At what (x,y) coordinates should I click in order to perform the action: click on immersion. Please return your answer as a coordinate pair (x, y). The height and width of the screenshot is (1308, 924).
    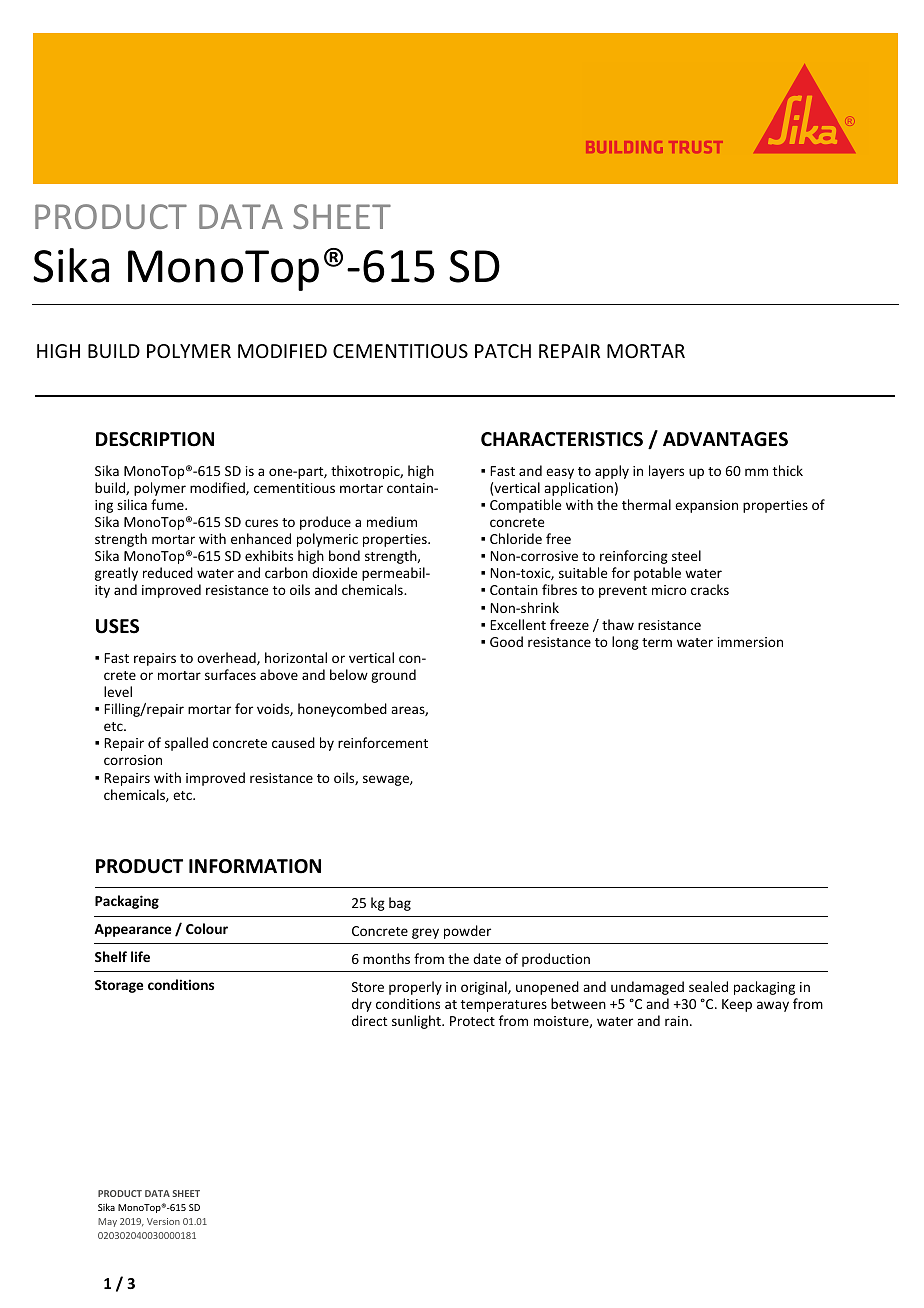
    Looking at the image, I should click on (750, 642).
